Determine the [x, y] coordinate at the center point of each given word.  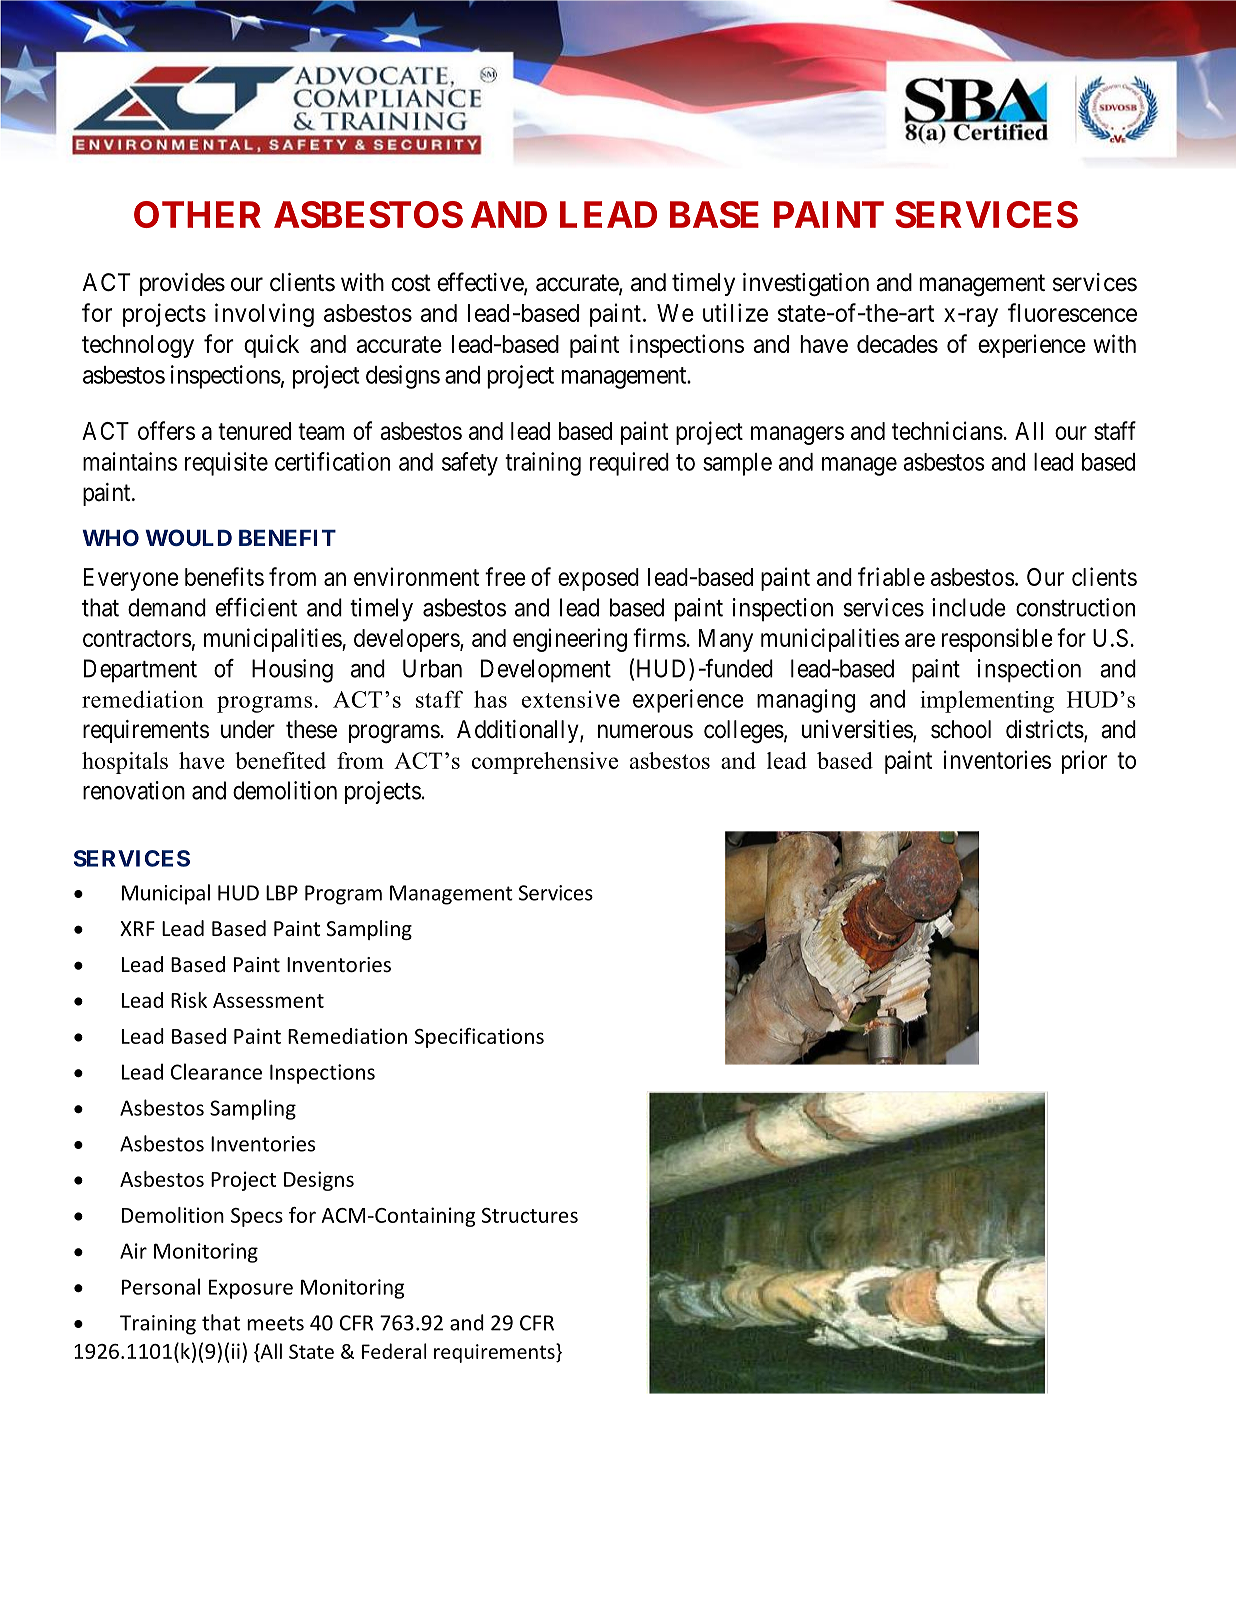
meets [275, 1323]
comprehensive [545, 763]
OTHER [197, 214]
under [248, 729]
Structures [530, 1215]
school [961, 729]
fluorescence [1072, 312]
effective [481, 283]
